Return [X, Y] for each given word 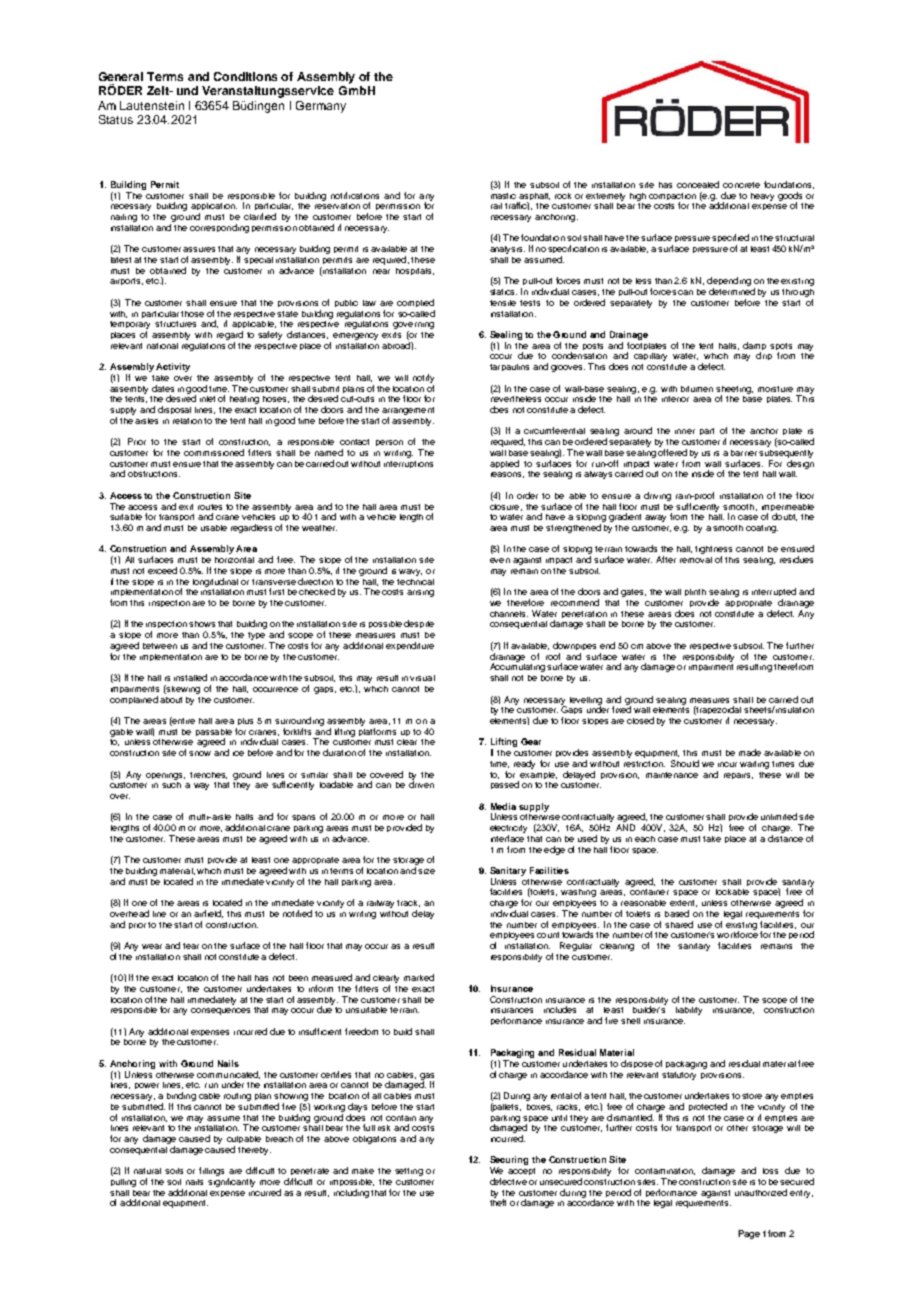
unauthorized [761, 1192]
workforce [737, 933]
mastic [503, 194]
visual [422, 678]
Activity [173, 367]
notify [423, 378]
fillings [211, 1171]
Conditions [245, 76]
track [408, 903]
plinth [695, 592]
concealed [698, 184]
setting [409, 1172]
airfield [208, 914]
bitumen [697, 389]
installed [190, 677]
